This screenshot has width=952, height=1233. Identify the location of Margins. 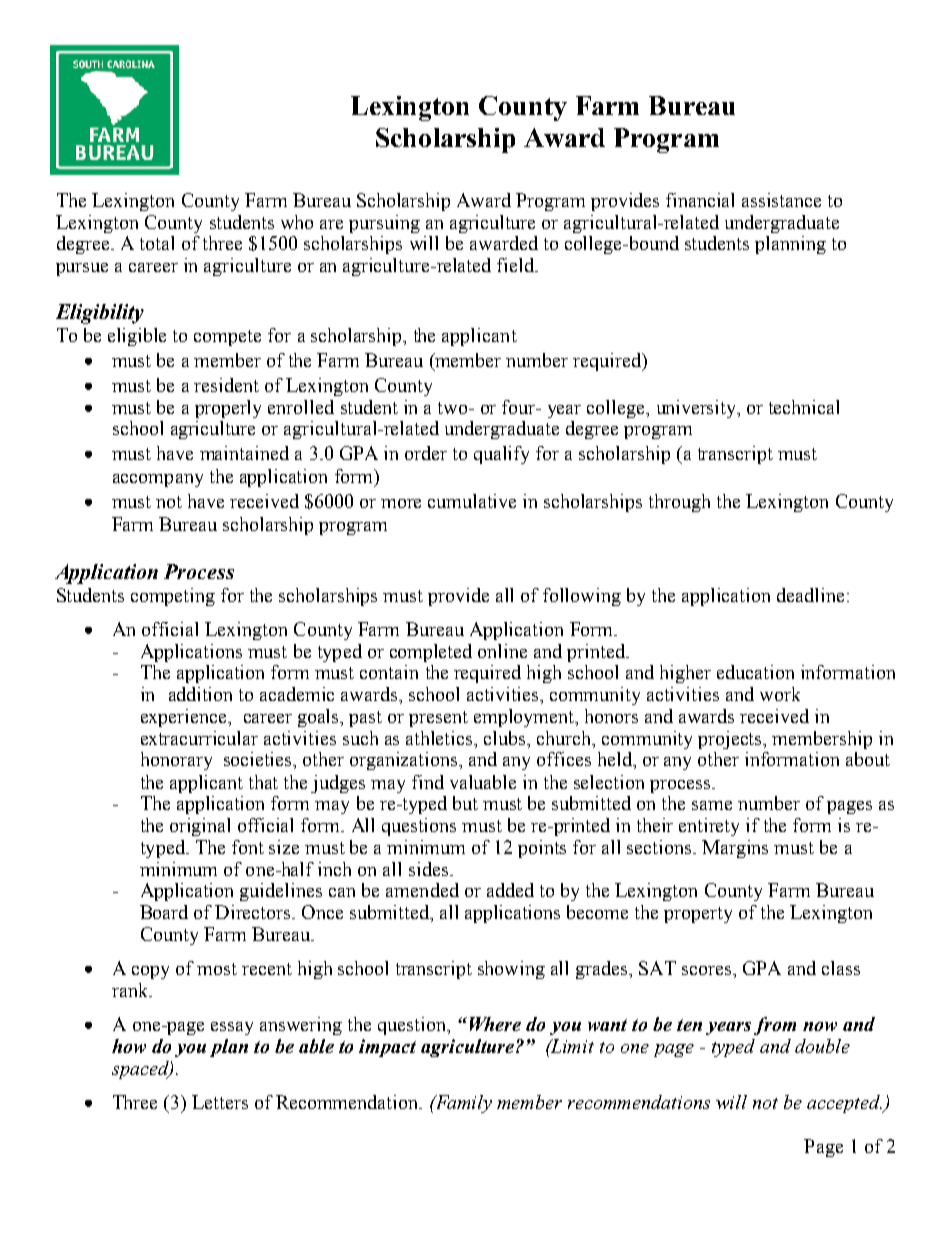
(735, 849).
